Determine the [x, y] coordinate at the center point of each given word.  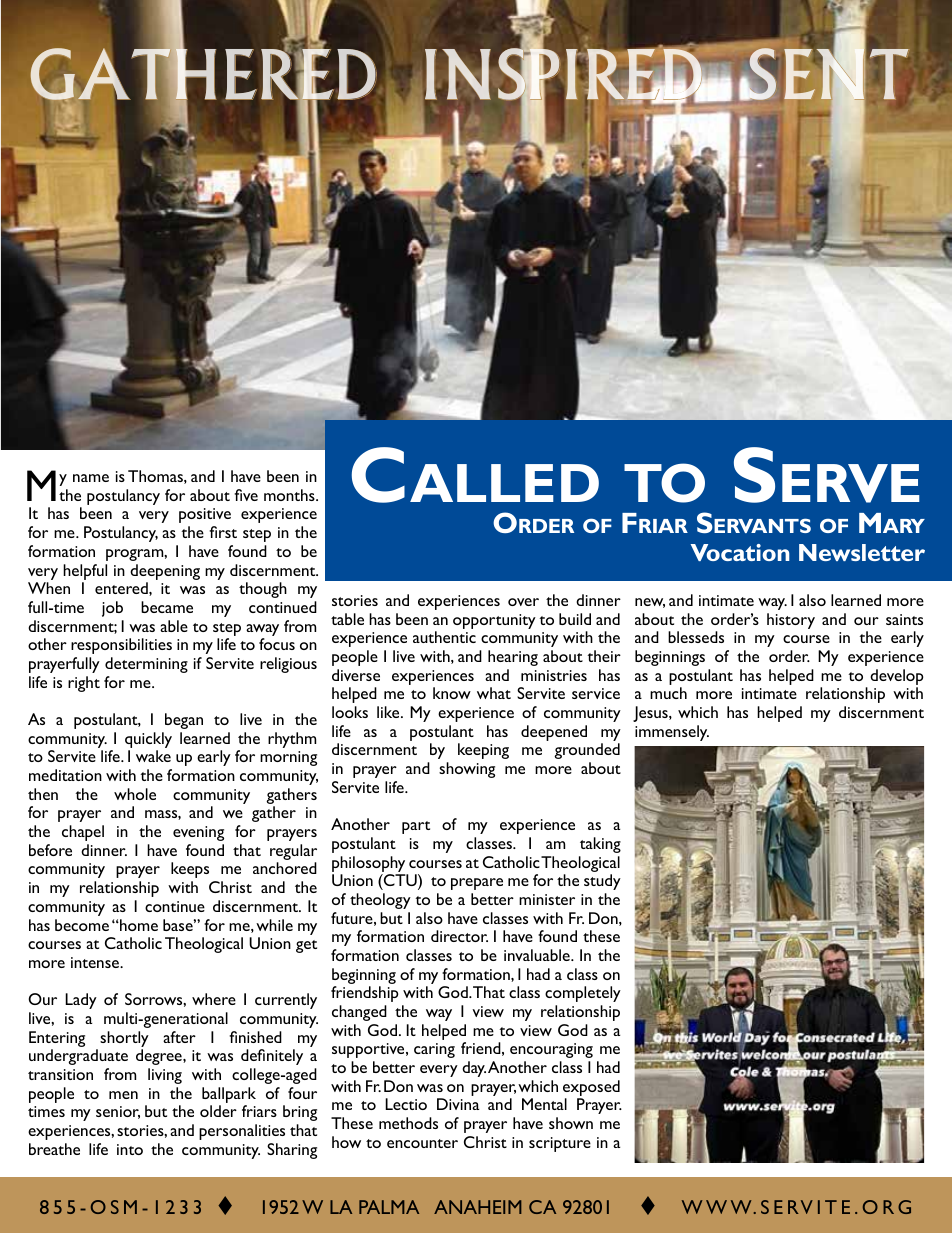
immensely [672, 733]
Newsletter [862, 552]
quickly [148, 741]
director [459, 936]
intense [96, 962]
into [130, 1149]
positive [205, 515]
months [290, 495]
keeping [483, 751]
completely [583, 994]
